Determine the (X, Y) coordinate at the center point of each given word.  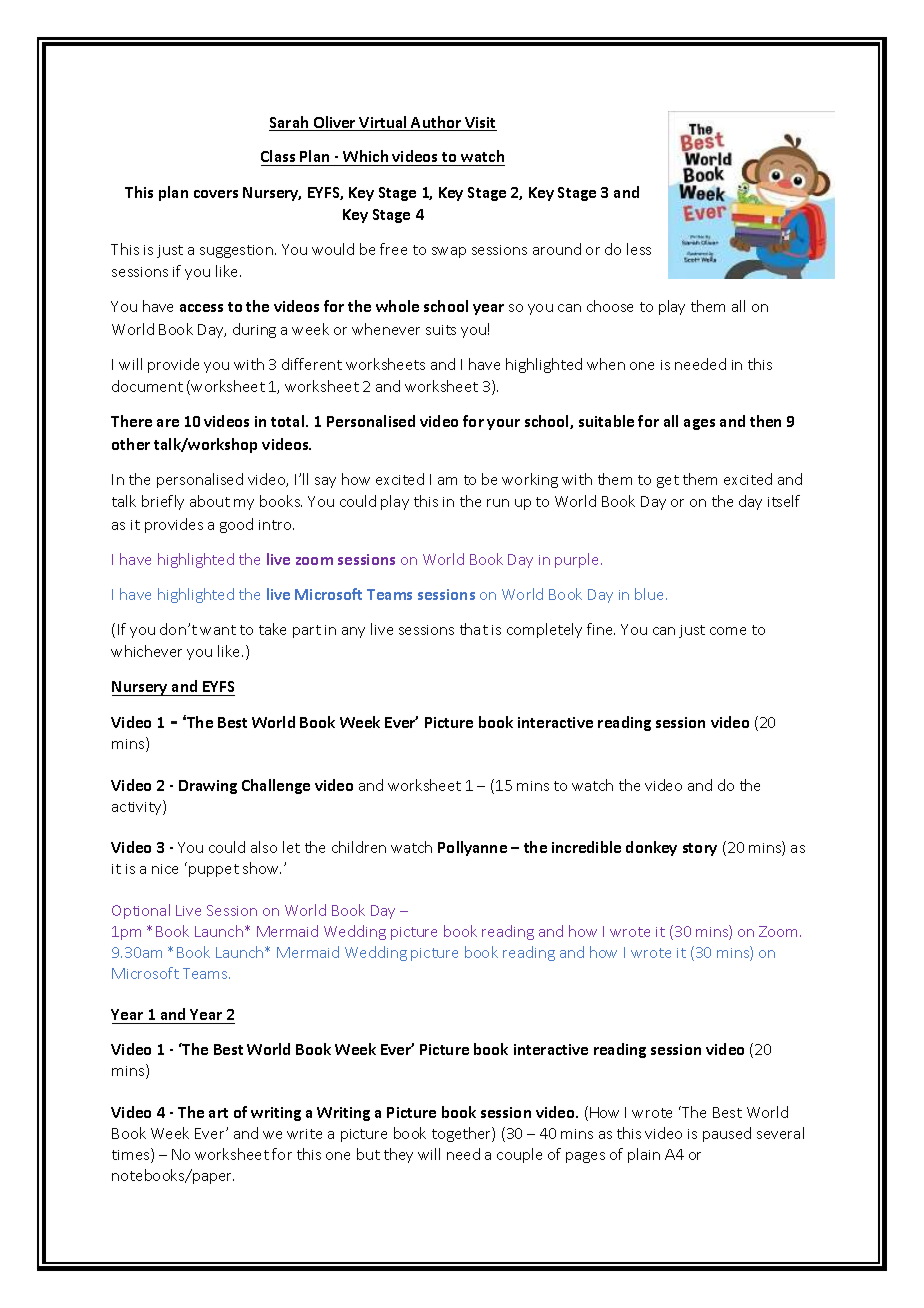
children (359, 847)
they (398, 1155)
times (132, 1155)
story (700, 849)
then (765, 421)
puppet (214, 870)
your (503, 424)
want (218, 630)
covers (216, 194)
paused (727, 1134)
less (639, 249)
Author (437, 123)
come (728, 631)
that (474, 629)
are (168, 423)
